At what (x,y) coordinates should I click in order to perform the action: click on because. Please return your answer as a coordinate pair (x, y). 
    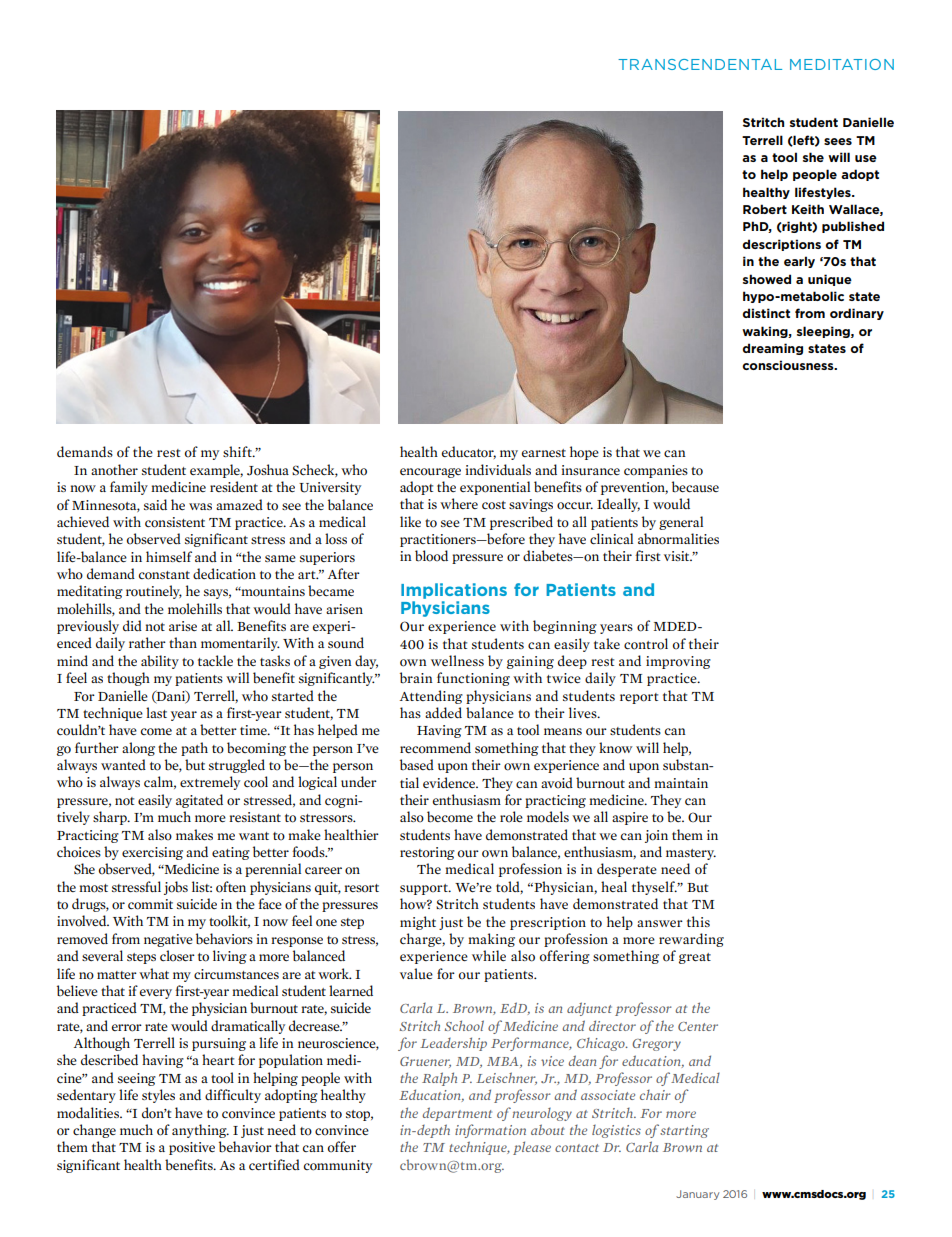
    Looking at the image, I should click on (695, 486).
